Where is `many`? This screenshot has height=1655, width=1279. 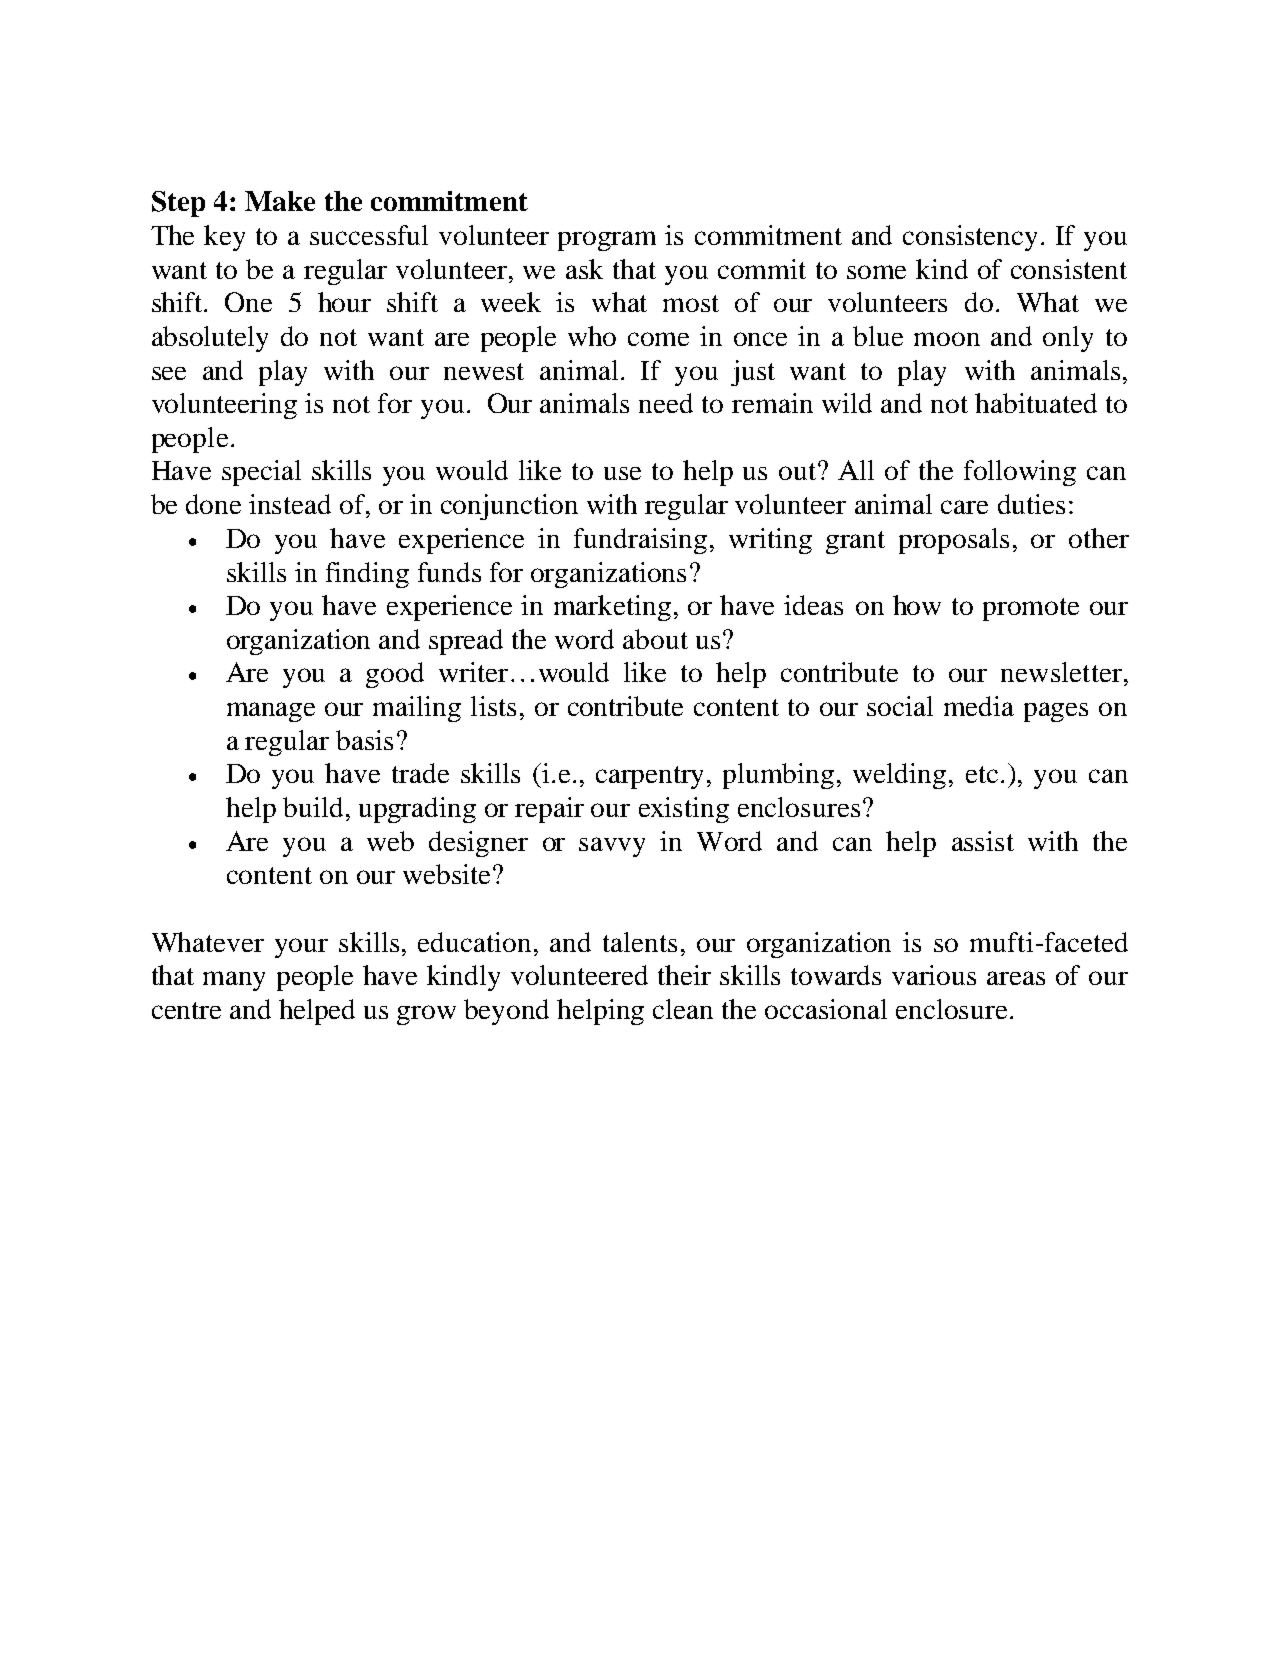 many is located at coordinates (234, 981).
